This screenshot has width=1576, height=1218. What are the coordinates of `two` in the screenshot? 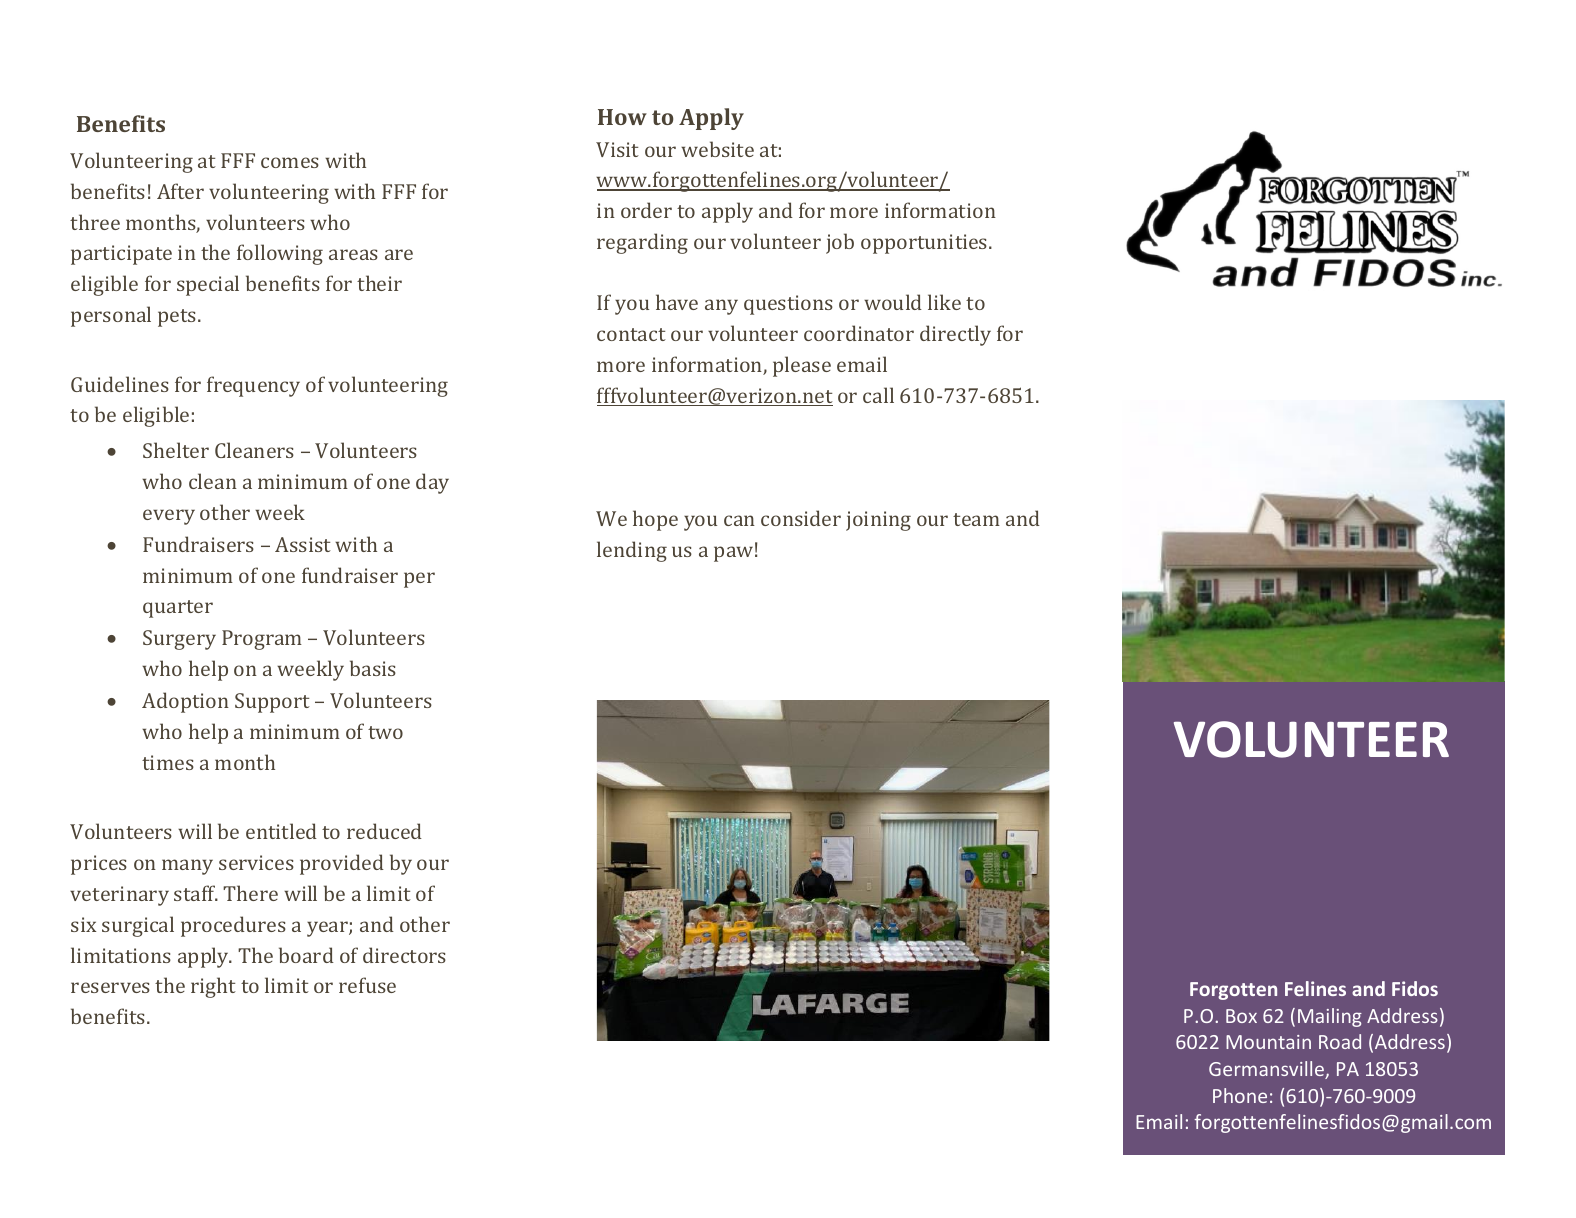 It's located at (385, 732).
